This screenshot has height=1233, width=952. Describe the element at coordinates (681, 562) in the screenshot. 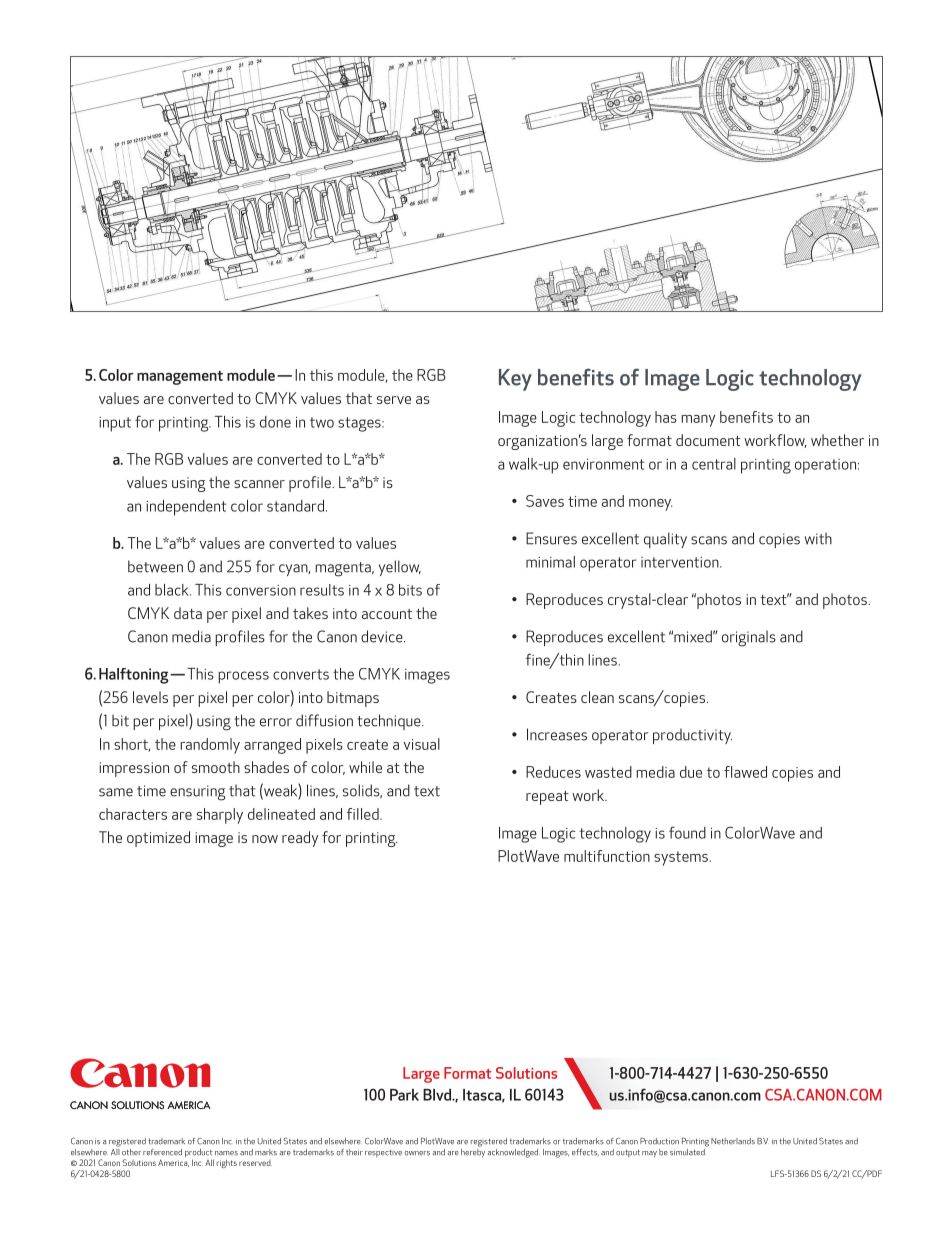

I see `intervention` at that location.
